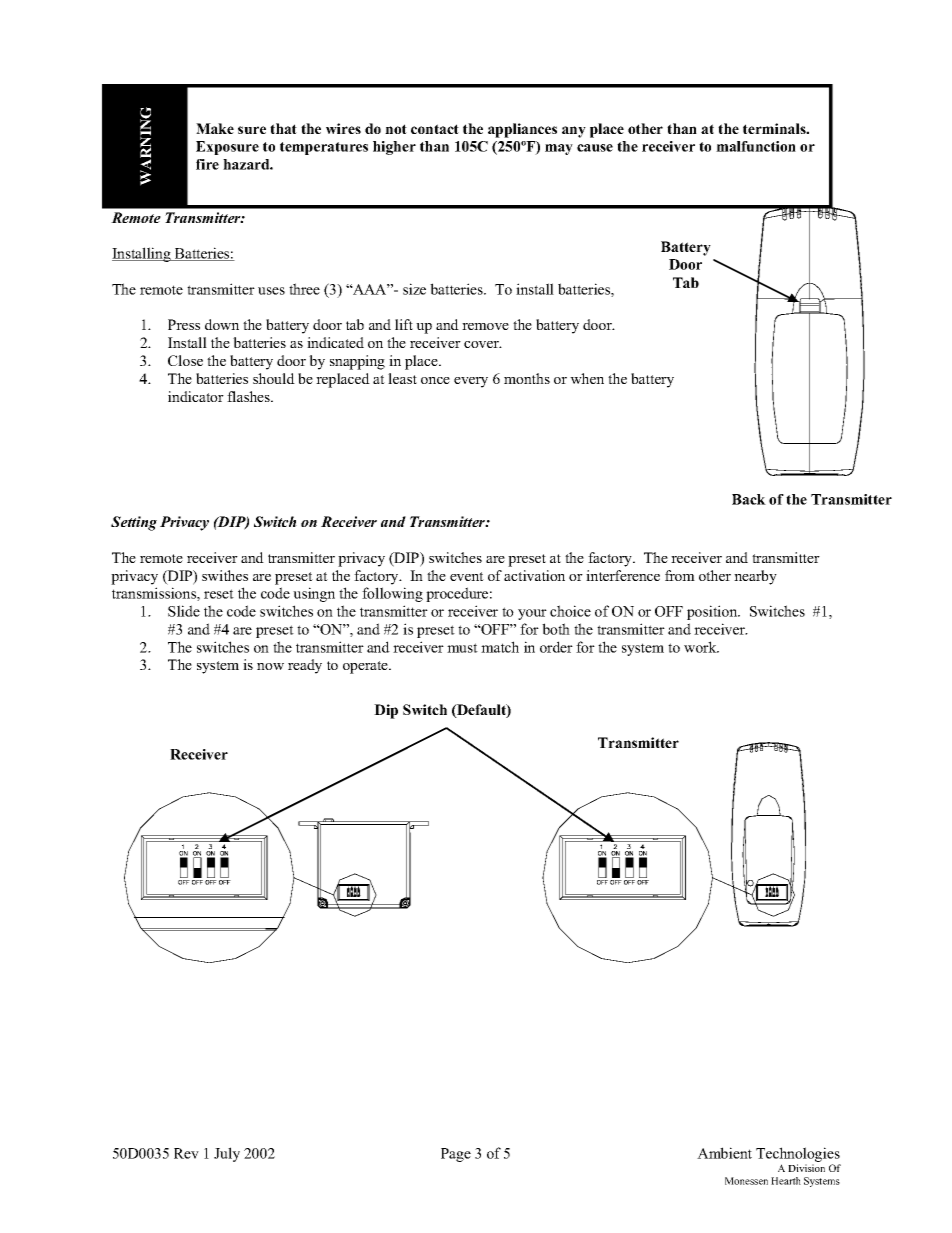 The height and width of the screenshot is (1233, 952). What do you see at coordinates (701, 647) in the screenshot?
I see `work` at bounding box center [701, 647].
